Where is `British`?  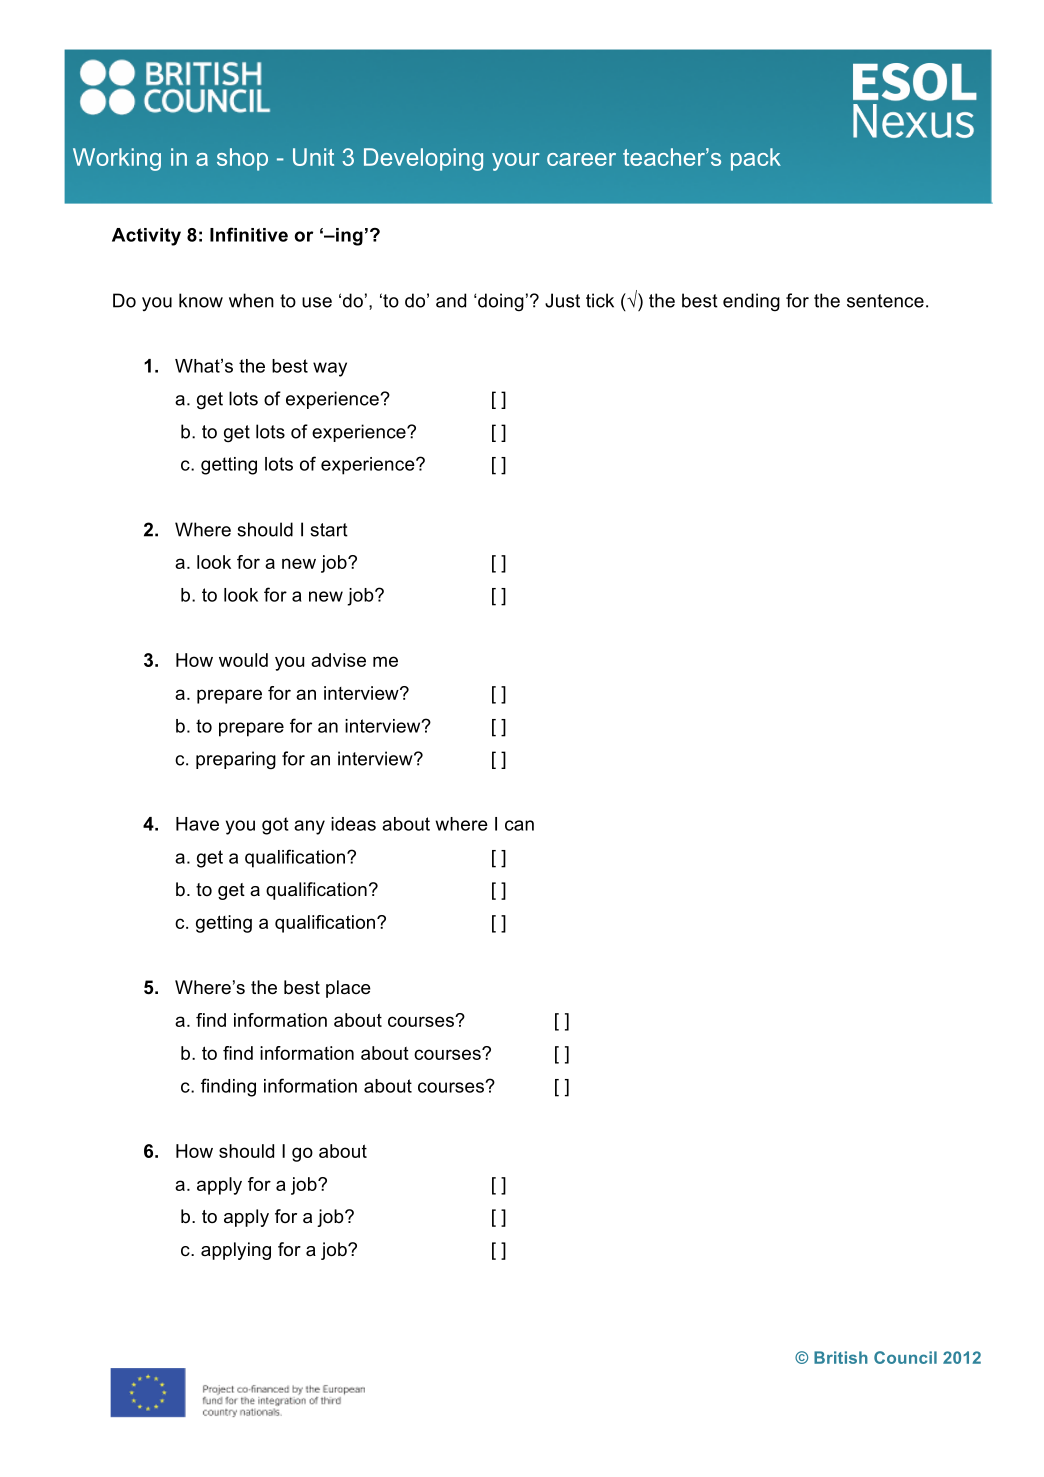 British is located at coordinates (841, 1357).
